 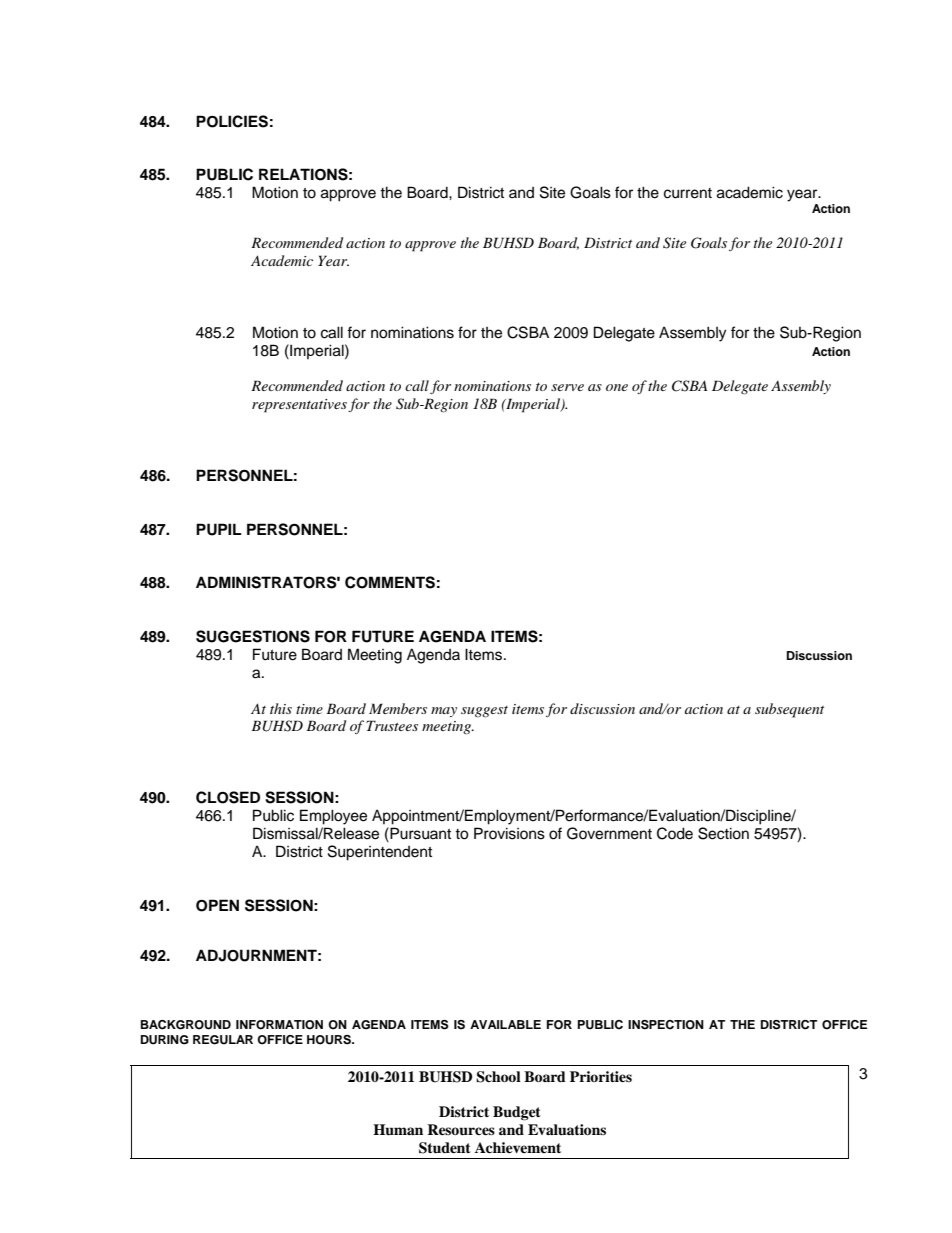 What do you see at coordinates (299, 406) in the screenshot?
I see `representatives` at bounding box center [299, 406].
